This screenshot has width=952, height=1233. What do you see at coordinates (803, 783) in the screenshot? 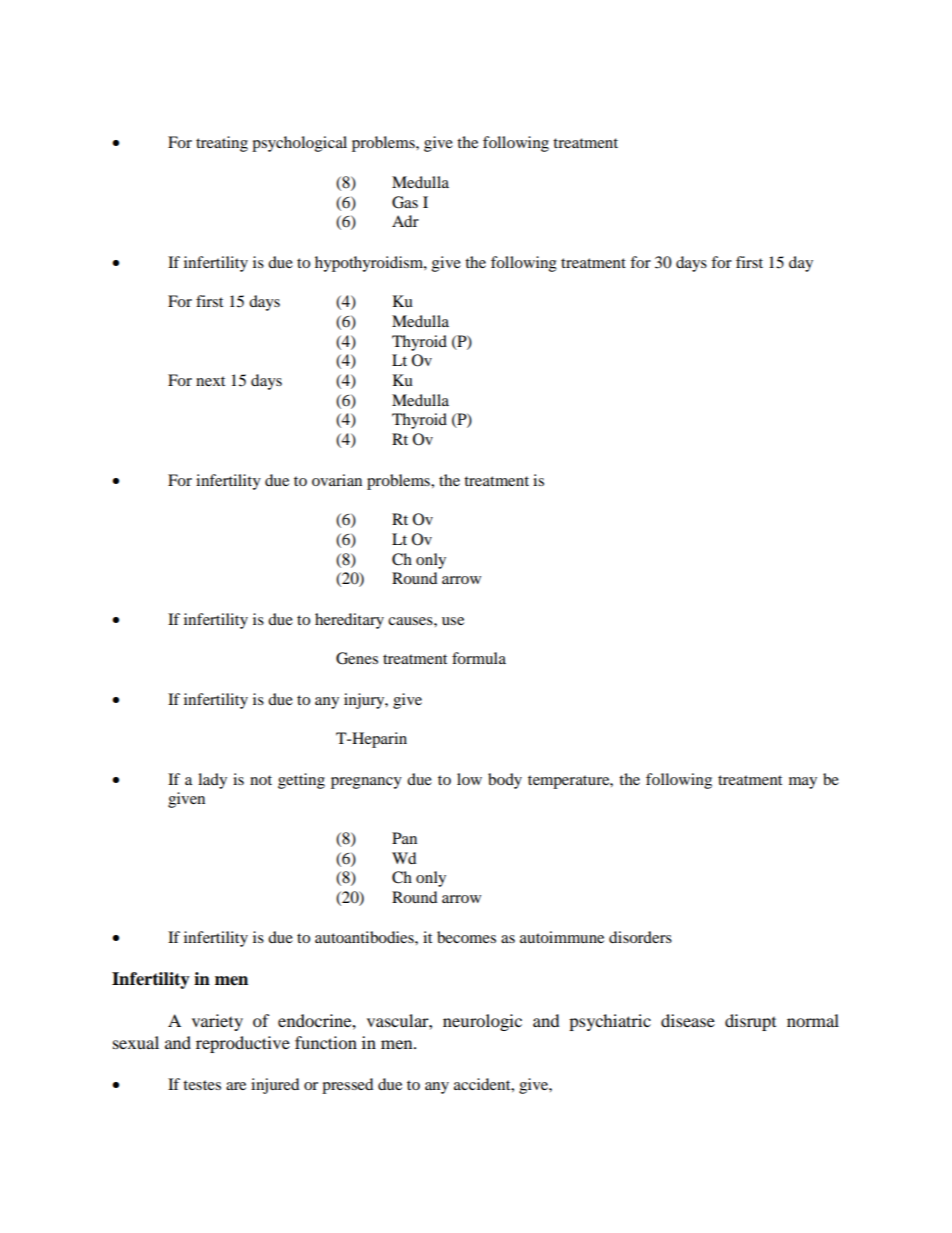
I see `may` at bounding box center [803, 783].
